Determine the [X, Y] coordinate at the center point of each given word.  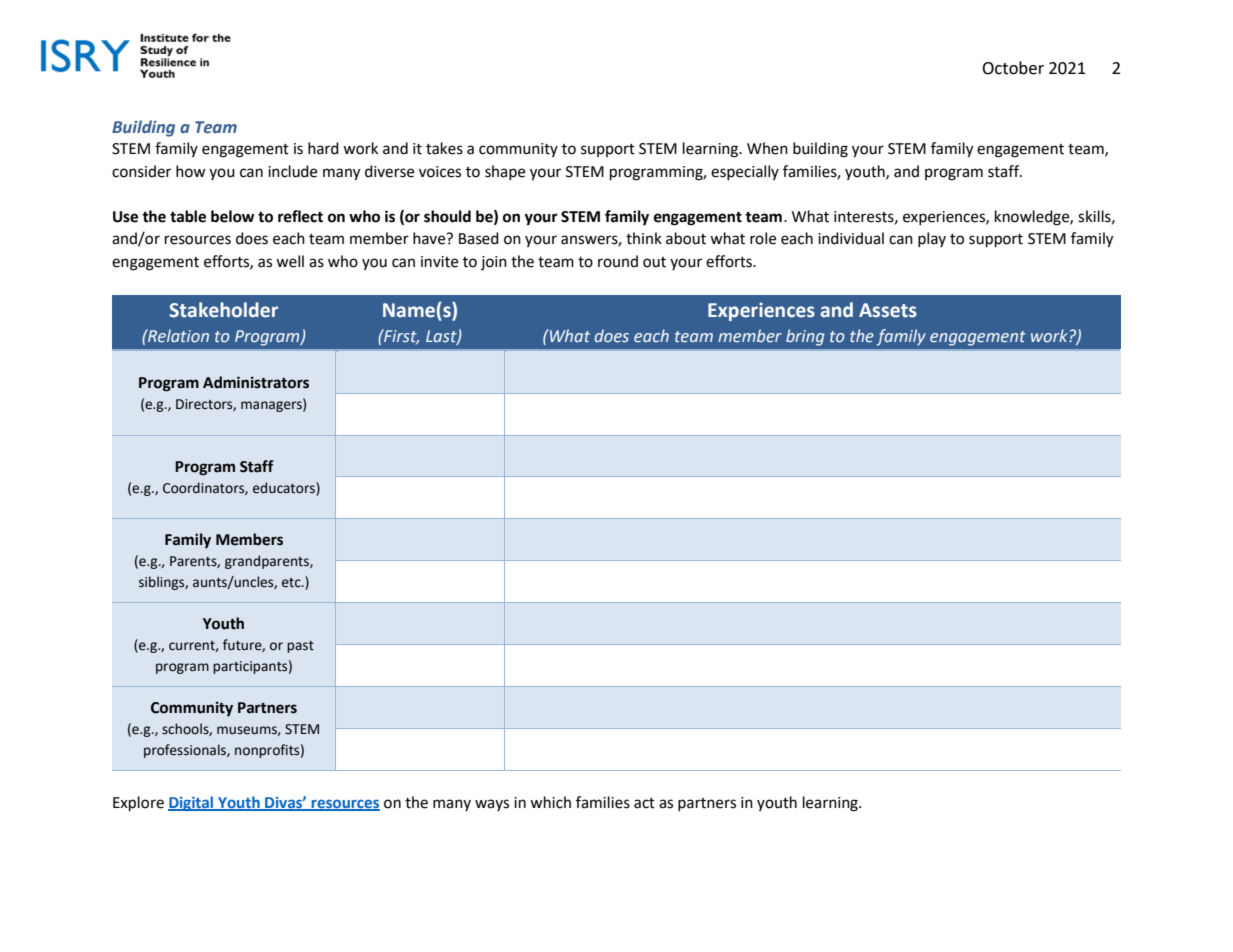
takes [444, 148]
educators [285, 488]
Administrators [256, 382]
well [290, 261]
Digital [192, 803]
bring [805, 337]
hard [323, 148]
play [932, 239]
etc [292, 583]
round [618, 261]
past [300, 647]
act [644, 803]
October [1013, 68]
